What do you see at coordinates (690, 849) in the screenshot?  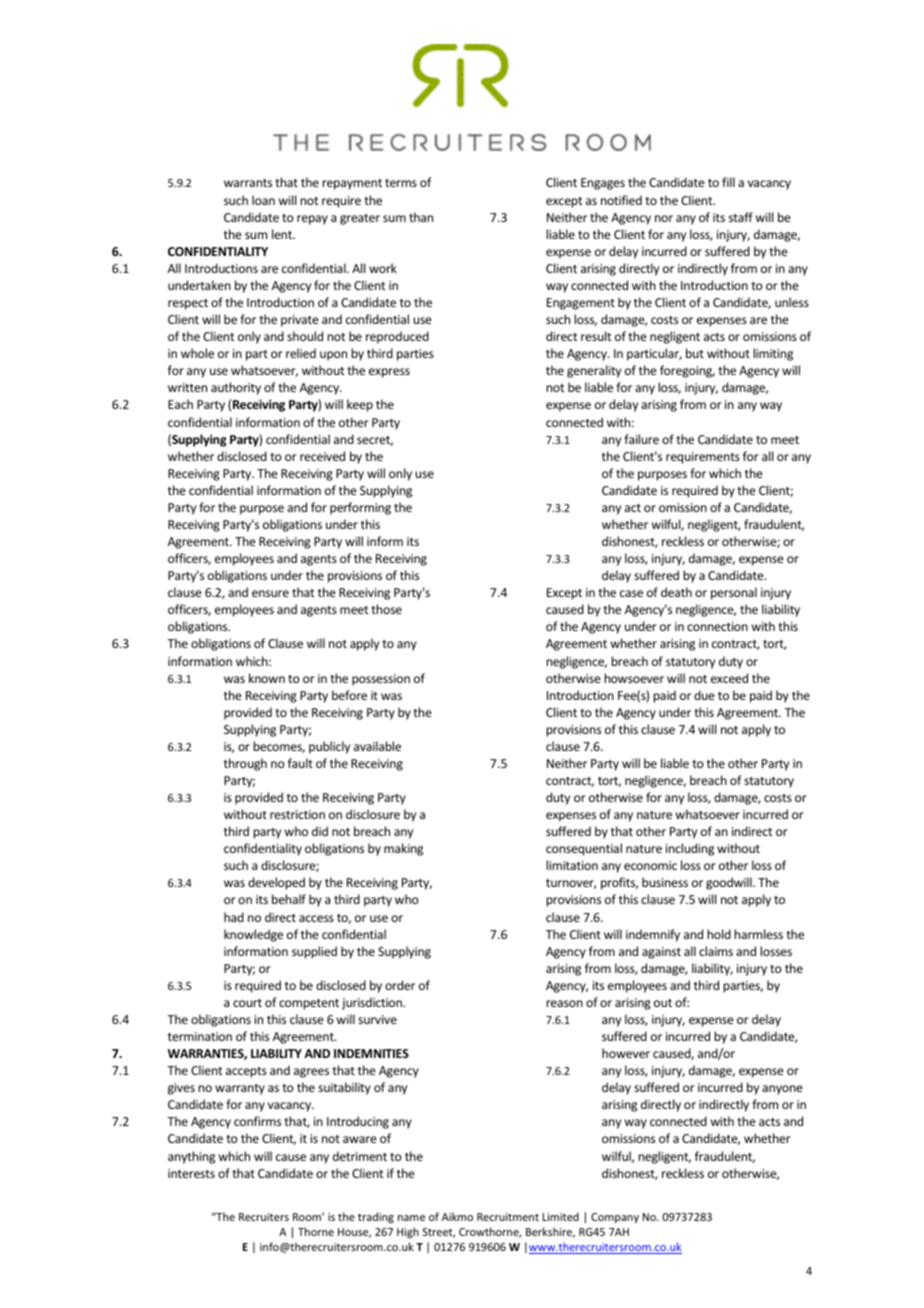 I see `including` at bounding box center [690, 849].
